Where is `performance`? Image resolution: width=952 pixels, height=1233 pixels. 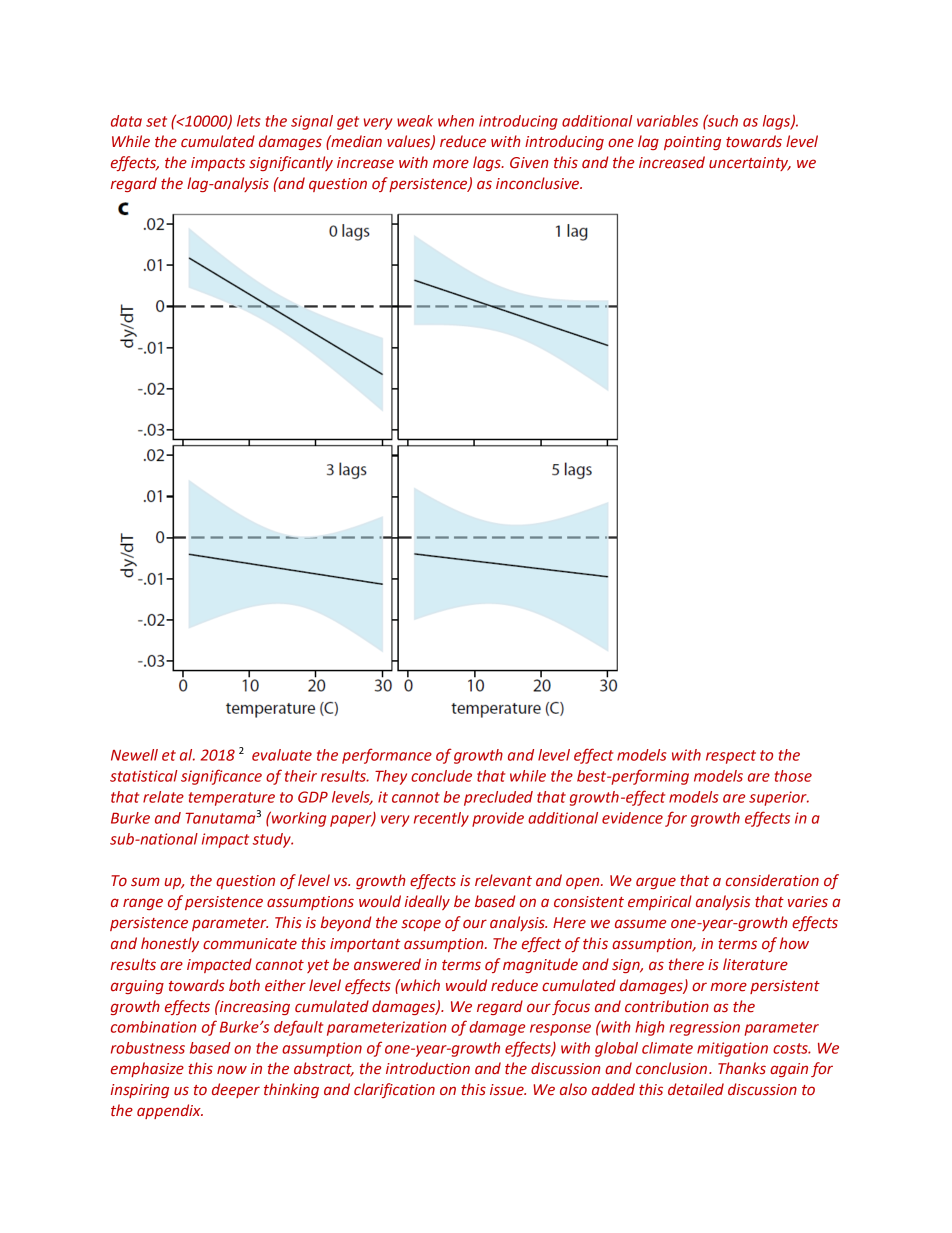 performance is located at coordinates (387, 756).
